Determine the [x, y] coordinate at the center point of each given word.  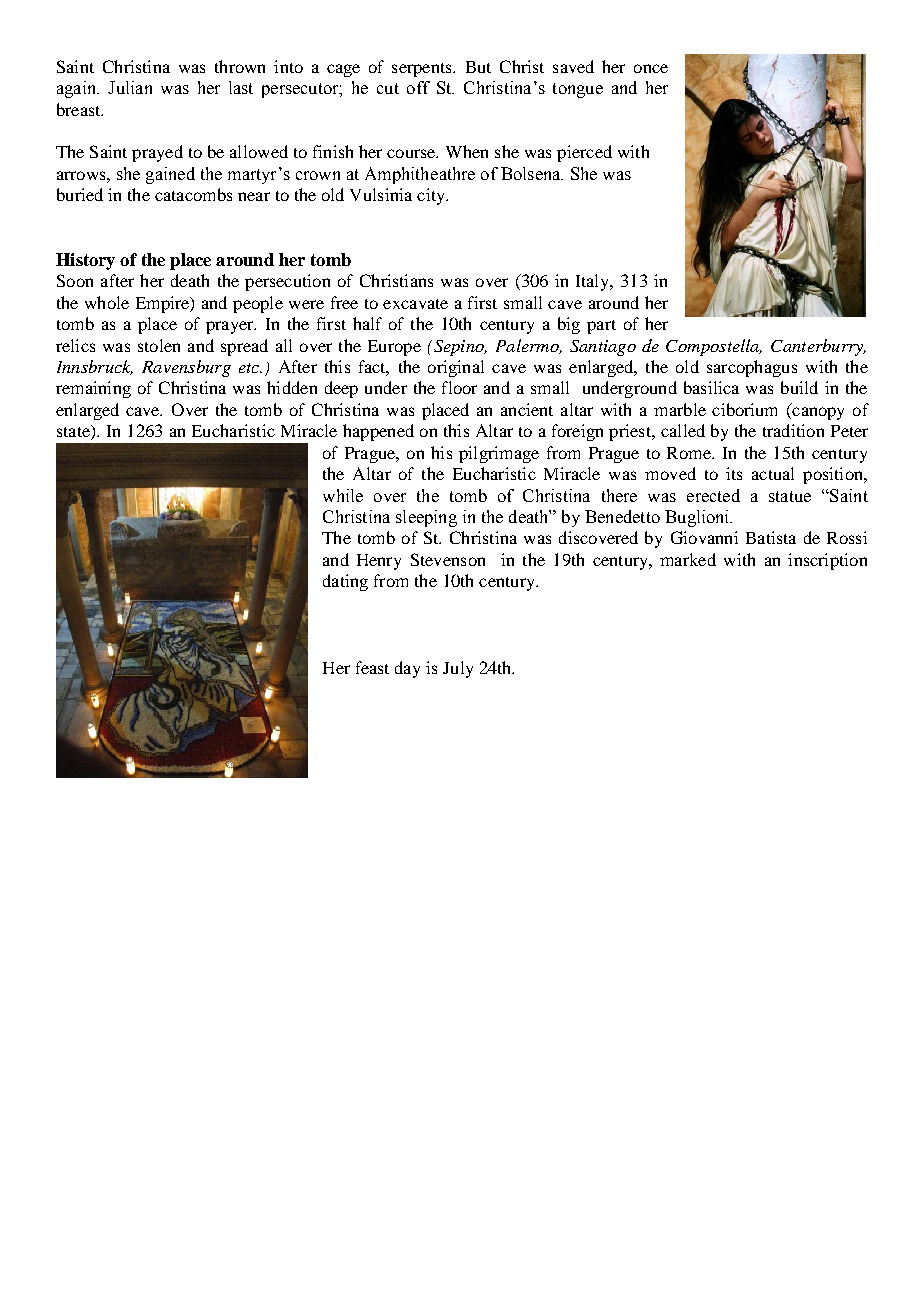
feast [372, 667]
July [458, 669]
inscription [827, 561]
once [651, 68]
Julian [130, 87]
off [418, 87]
